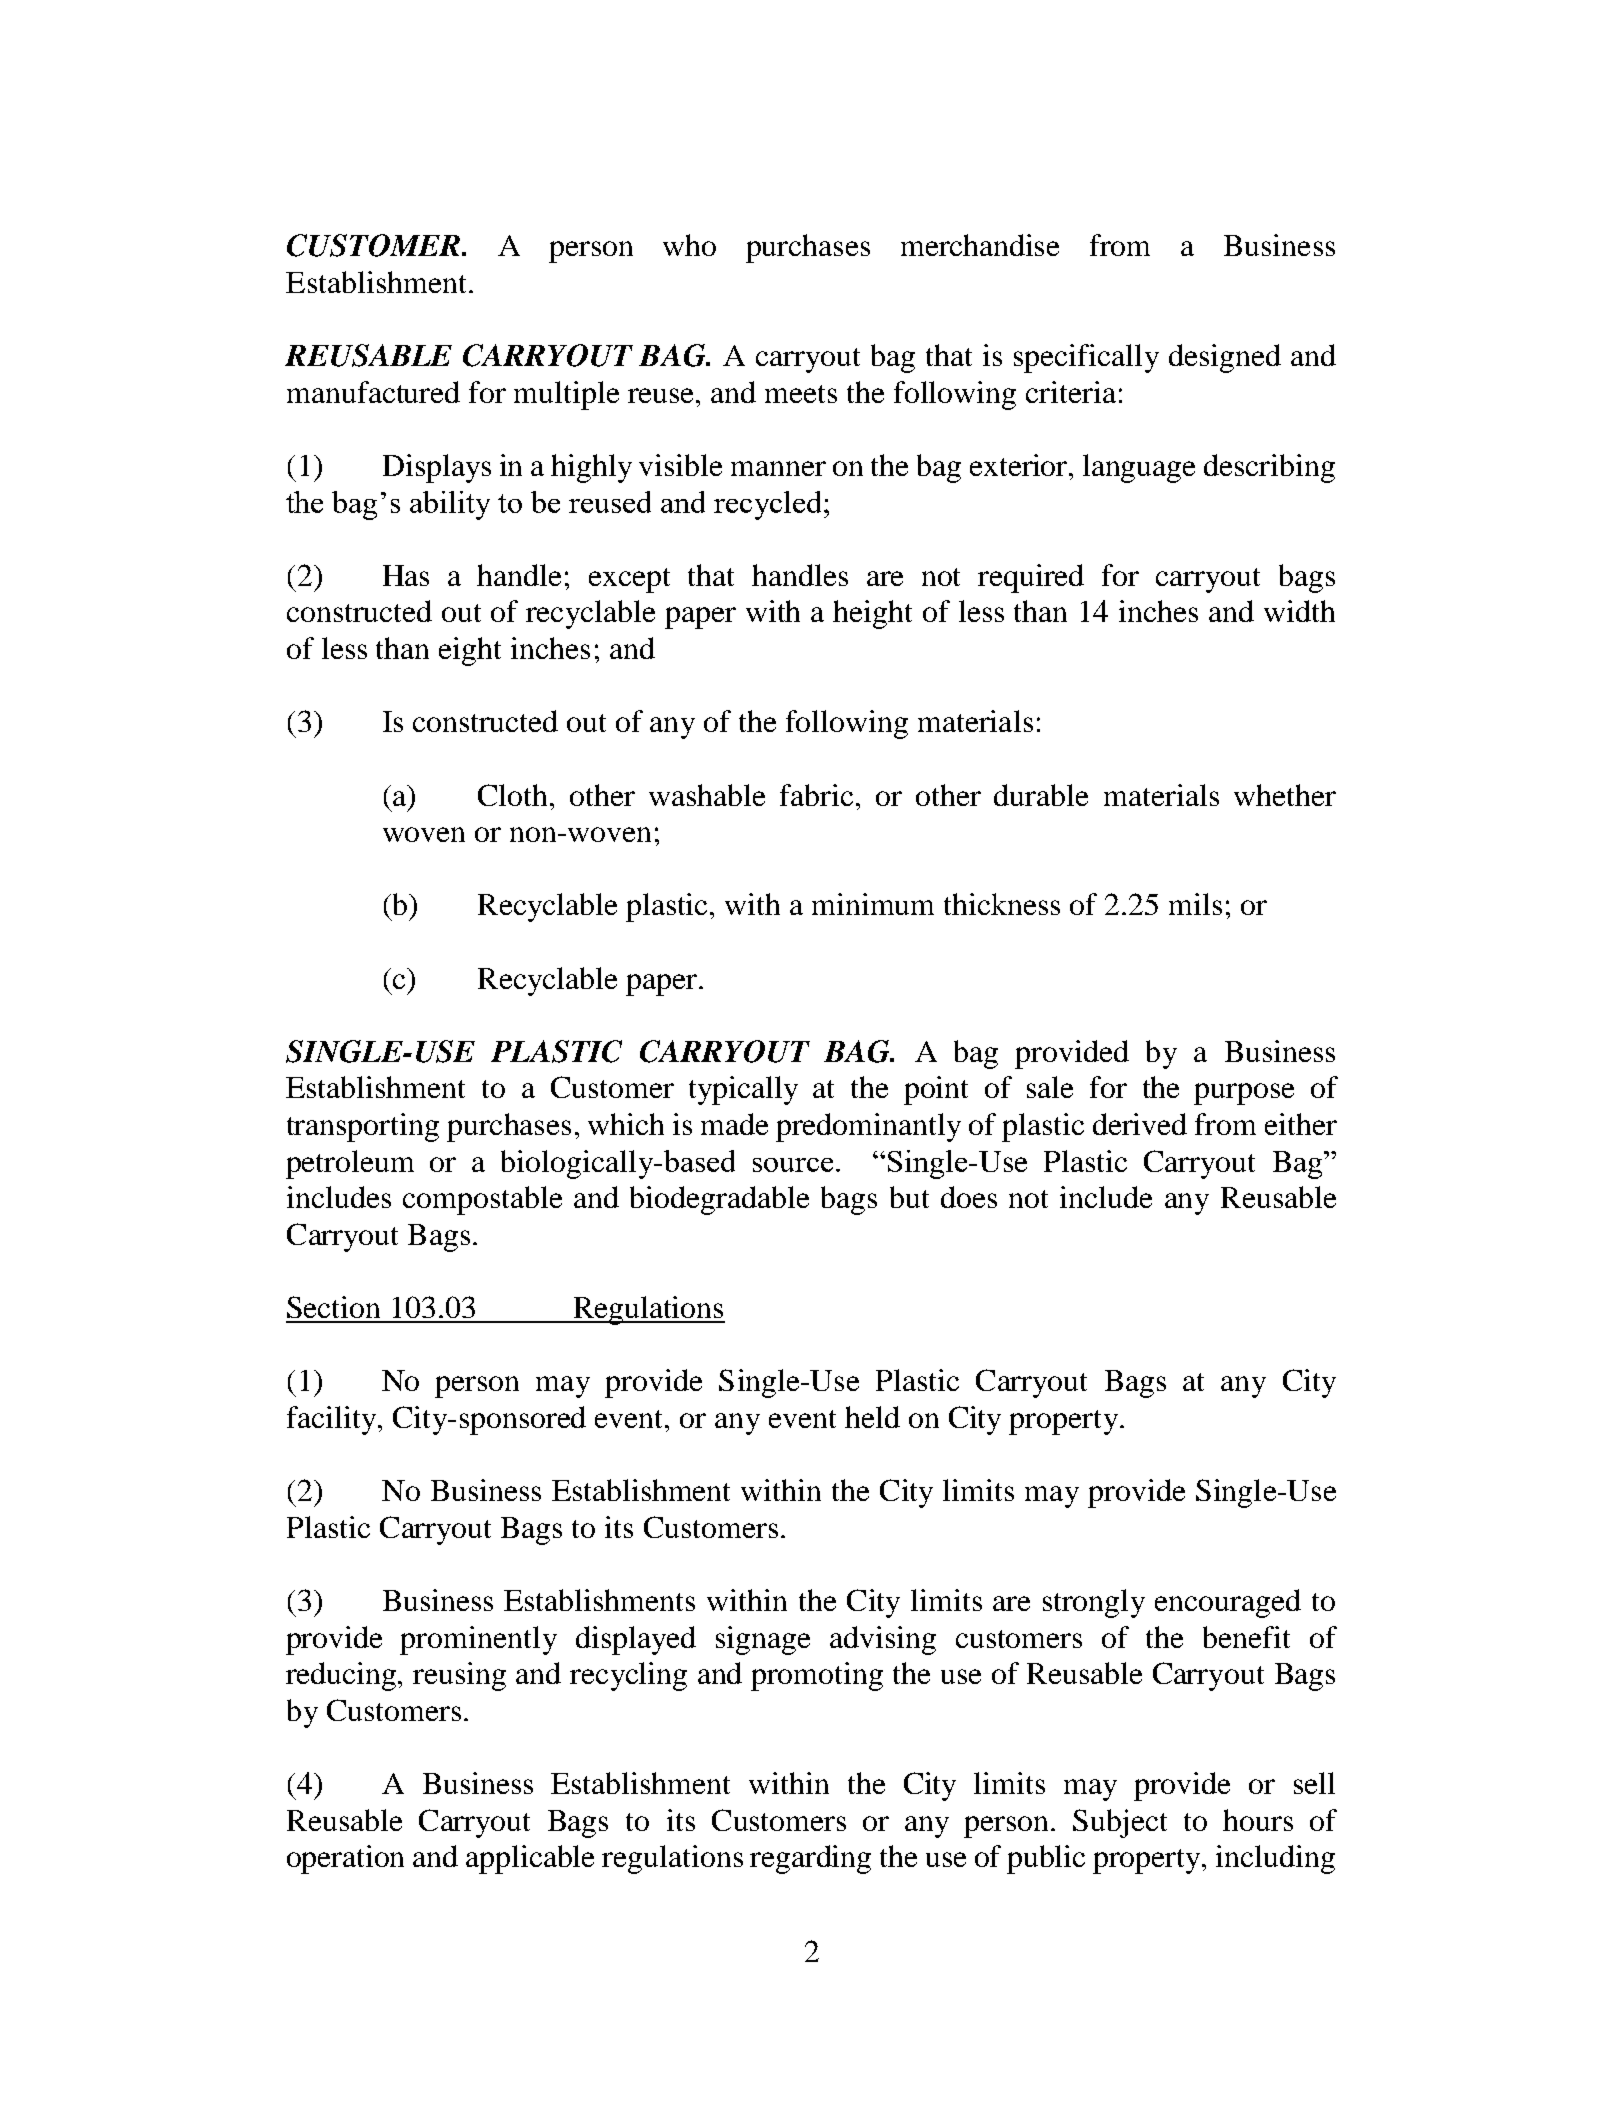 Image resolution: width=1623 pixels, height=2101 pixels. What do you see at coordinates (373, 392) in the image?
I see `manufactured` at bounding box center [373, 392].
